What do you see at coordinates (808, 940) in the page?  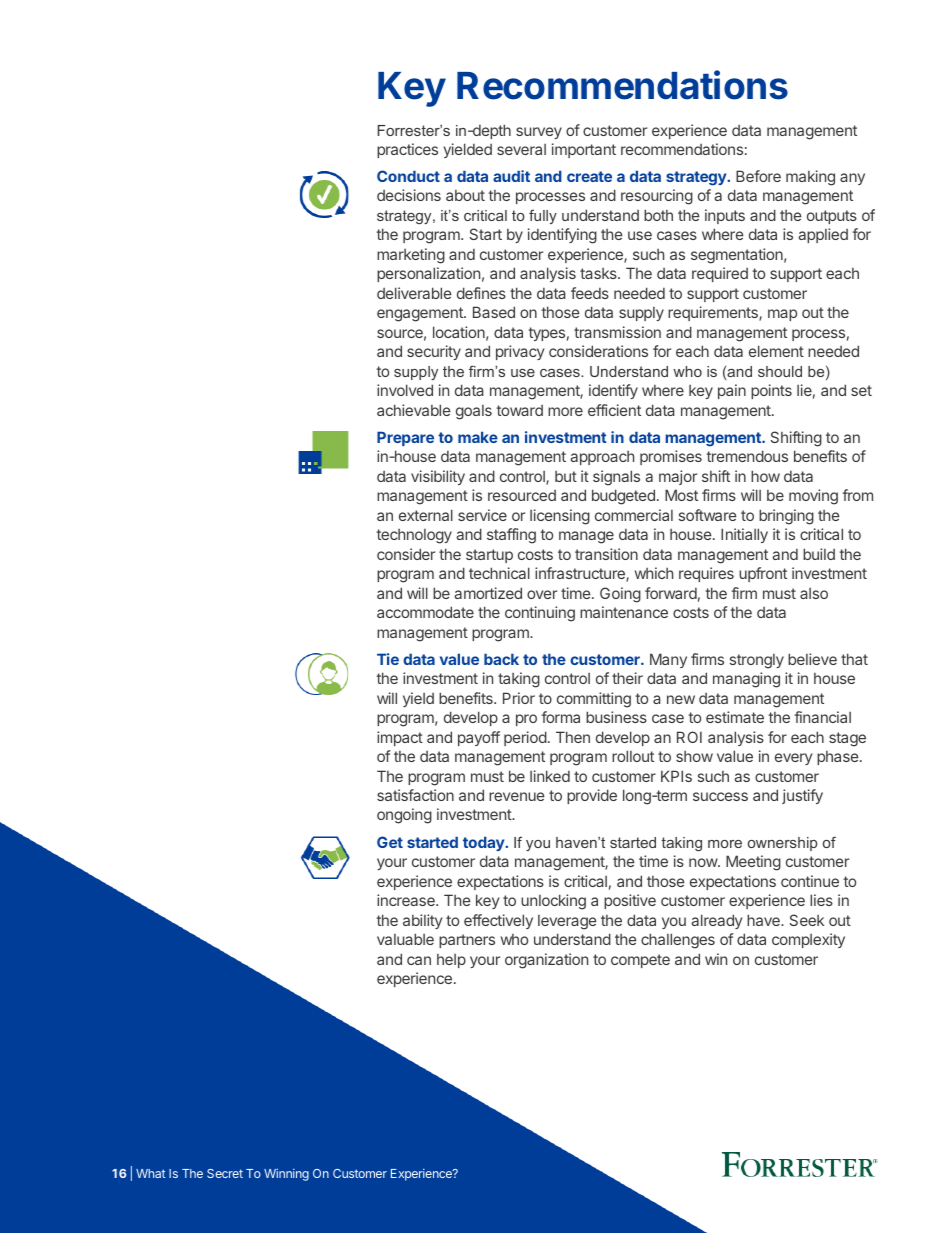 I see `complexity` at bounding box center [808, 940].
